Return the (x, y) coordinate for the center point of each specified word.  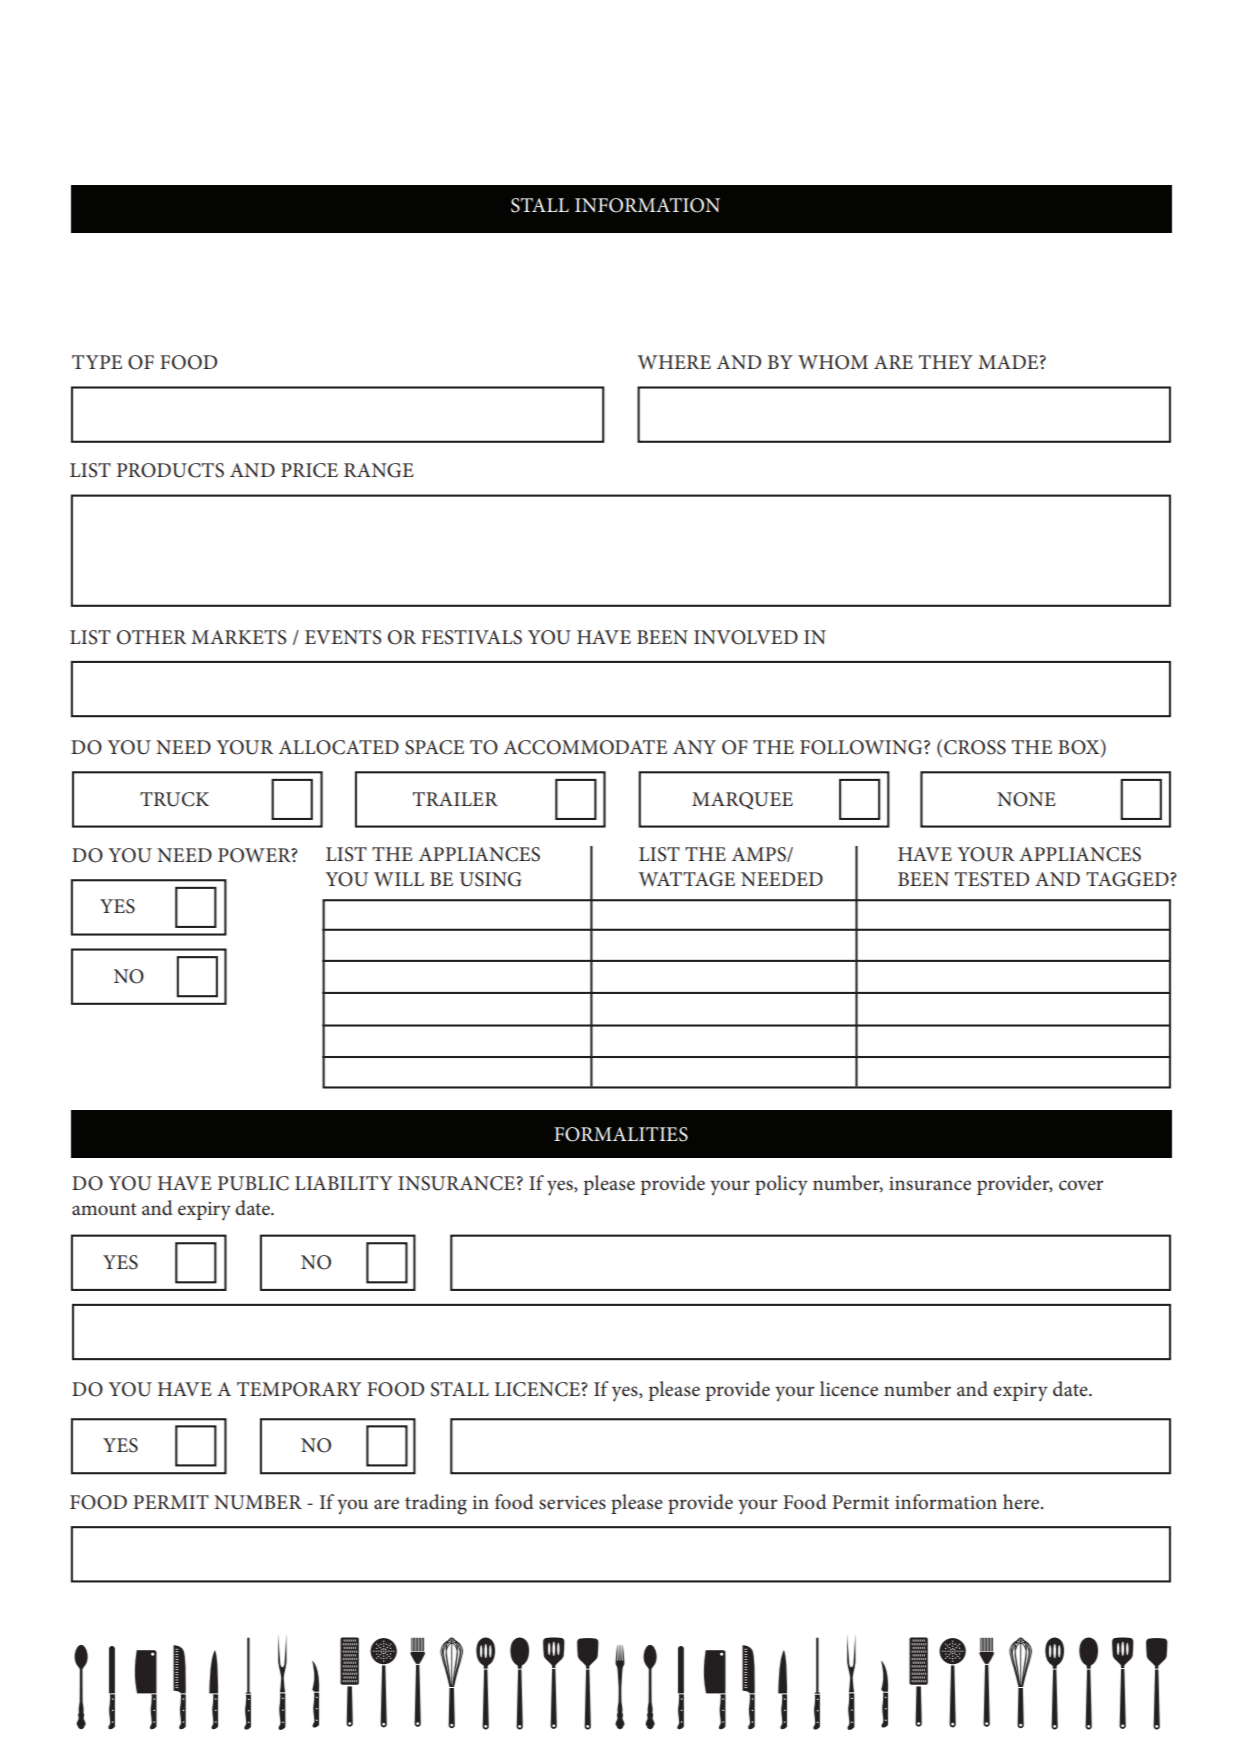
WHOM (833, 362)
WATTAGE (686, 879)
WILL (399, 879)
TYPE (97, 362)
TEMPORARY (299, 1389)
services (572, 1503)
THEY (946, 362)
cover (1081, 1185)
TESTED (992, 879)
